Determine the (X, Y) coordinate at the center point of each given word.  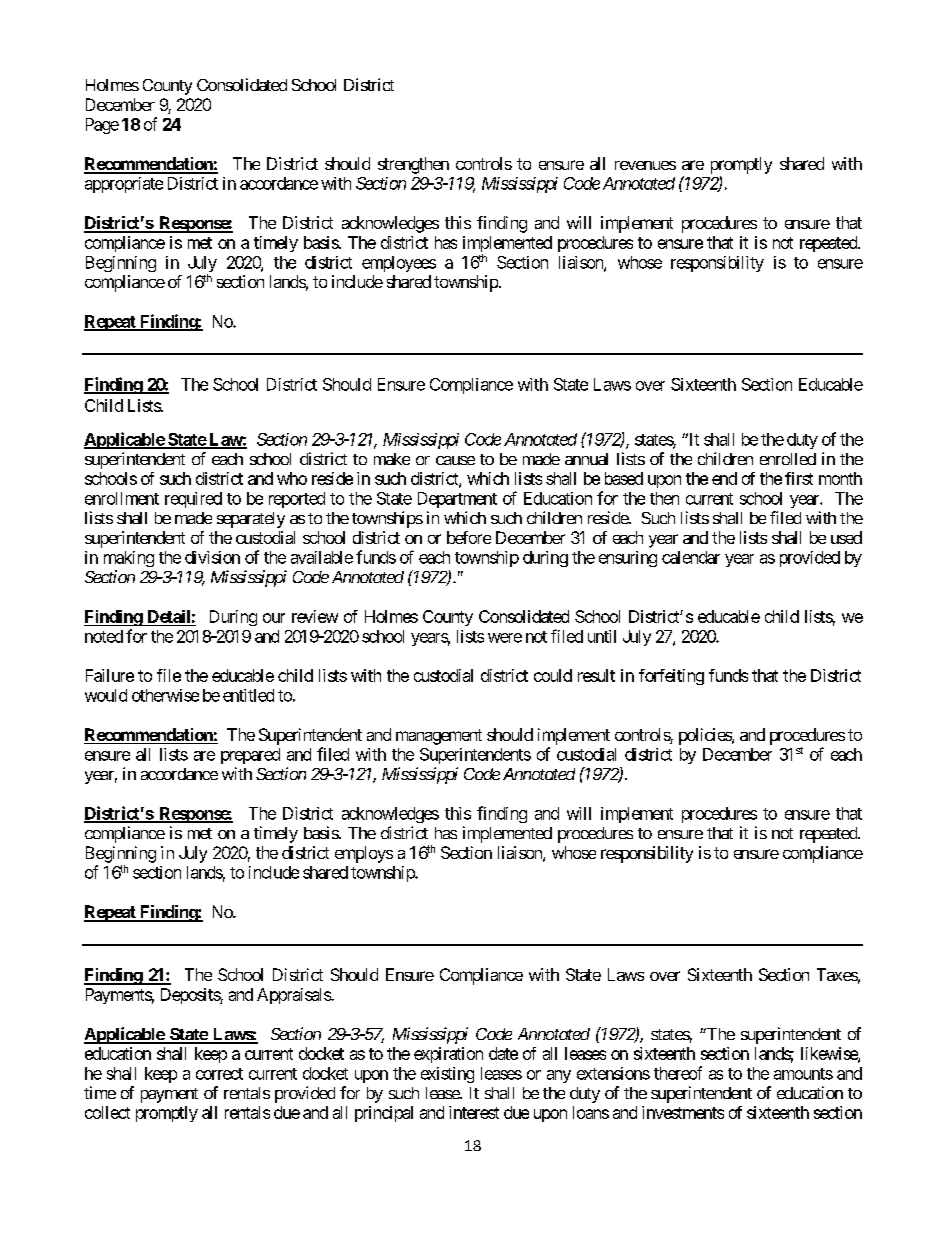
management (439, 737)
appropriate (124, 185)
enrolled (788, 459)
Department (457, 500)
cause (455, 460)
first (799, 478)
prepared (250, 756)
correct (219, 1074)
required (193, 500)
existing (447, 1075)
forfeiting (671, 677)
